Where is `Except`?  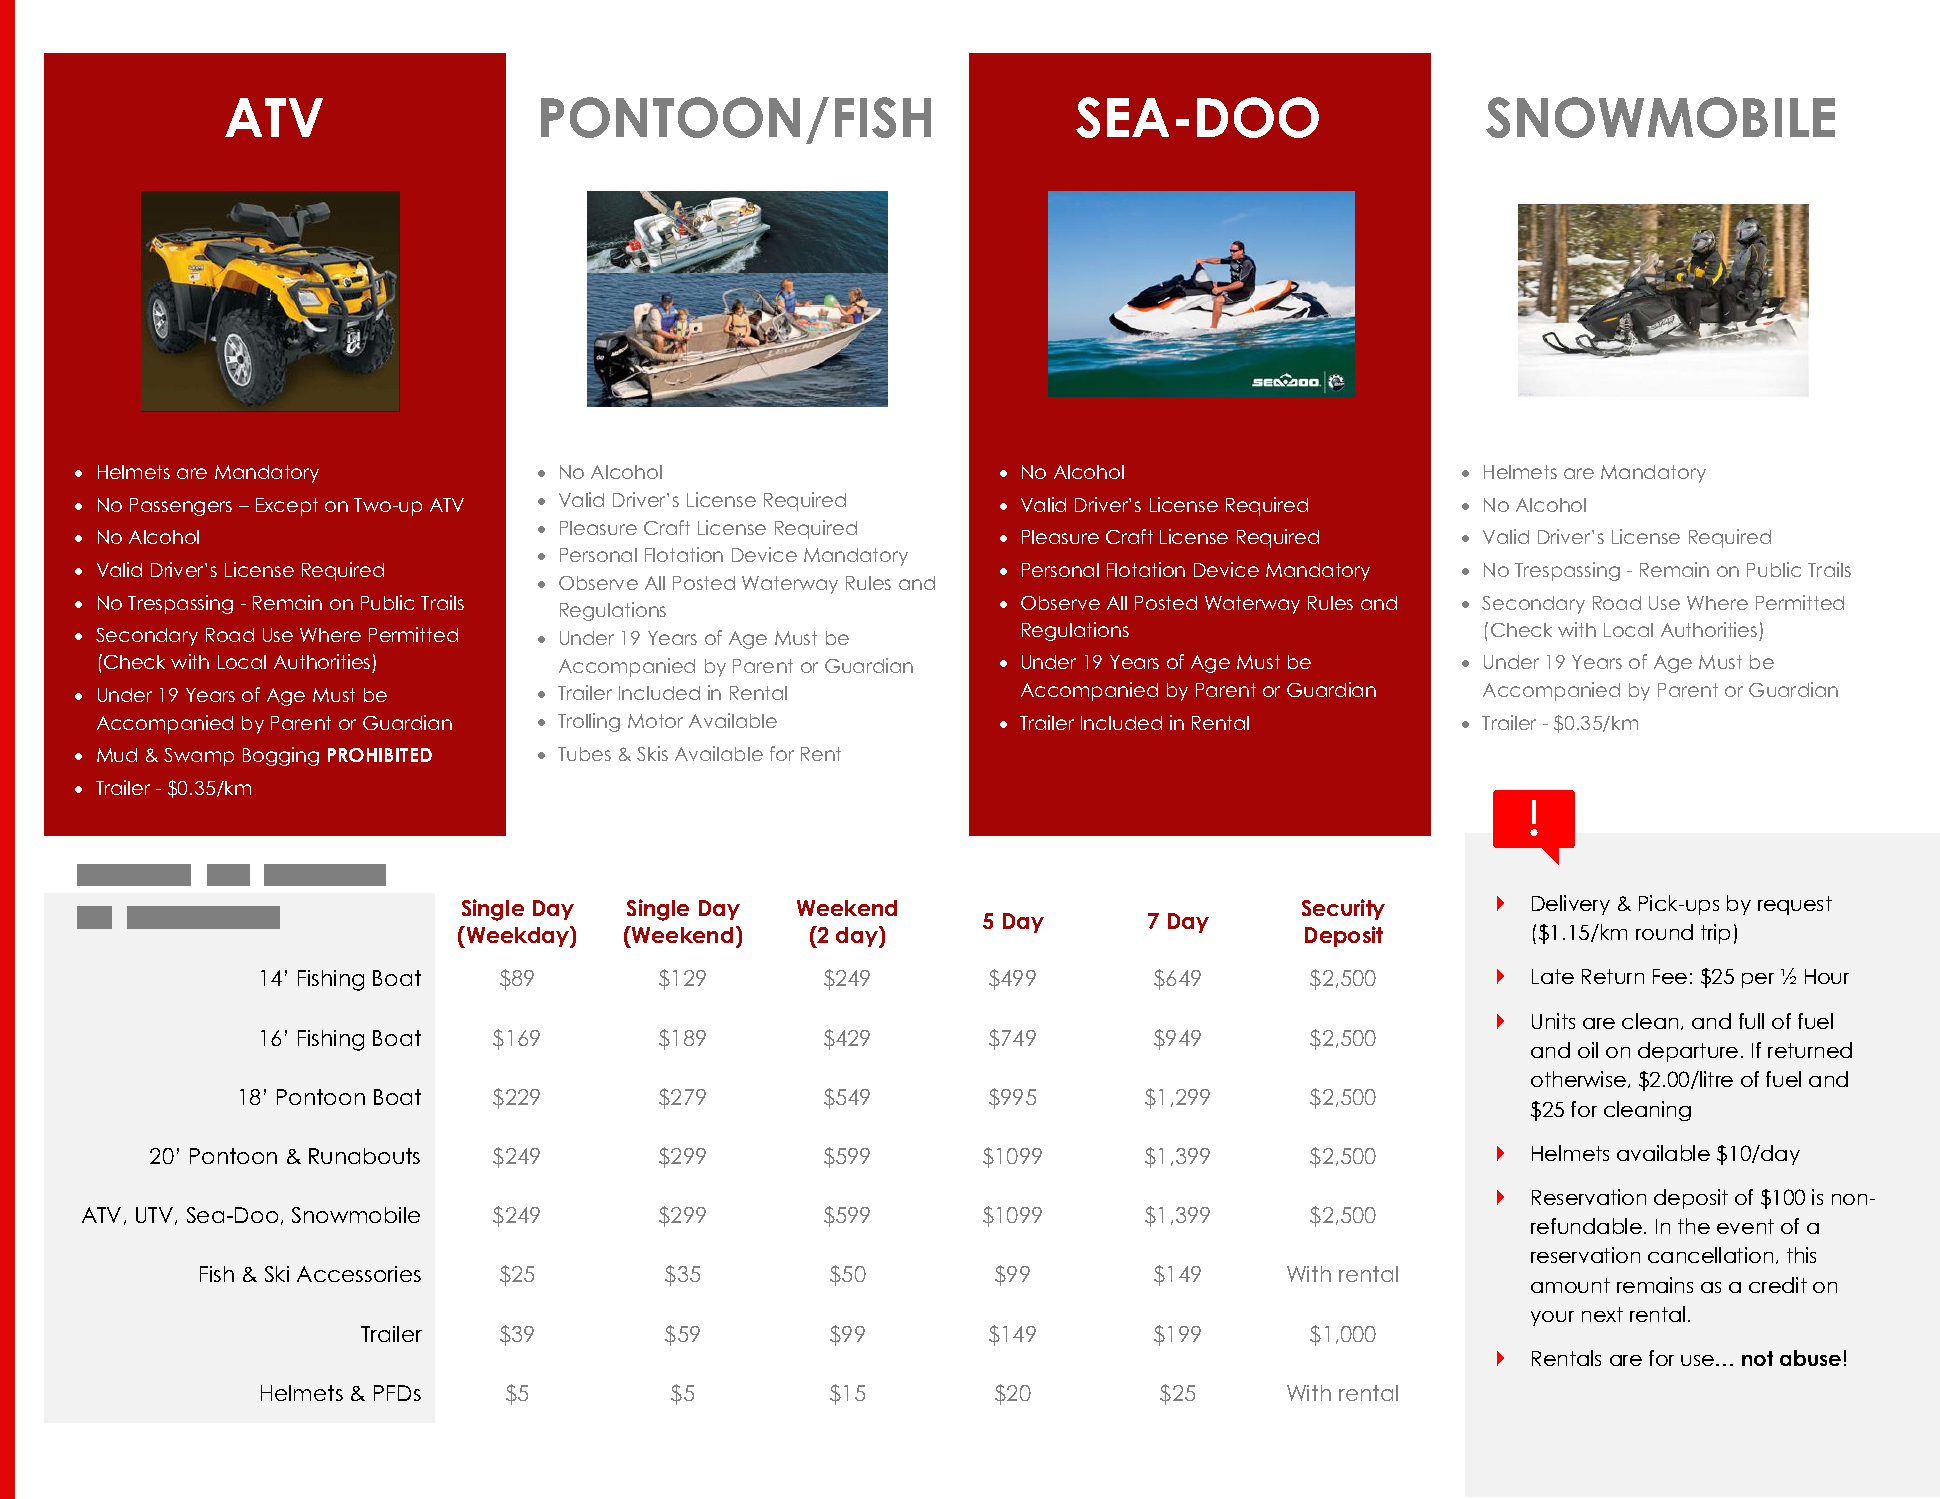 Except is located at coordinates (287, 507).
